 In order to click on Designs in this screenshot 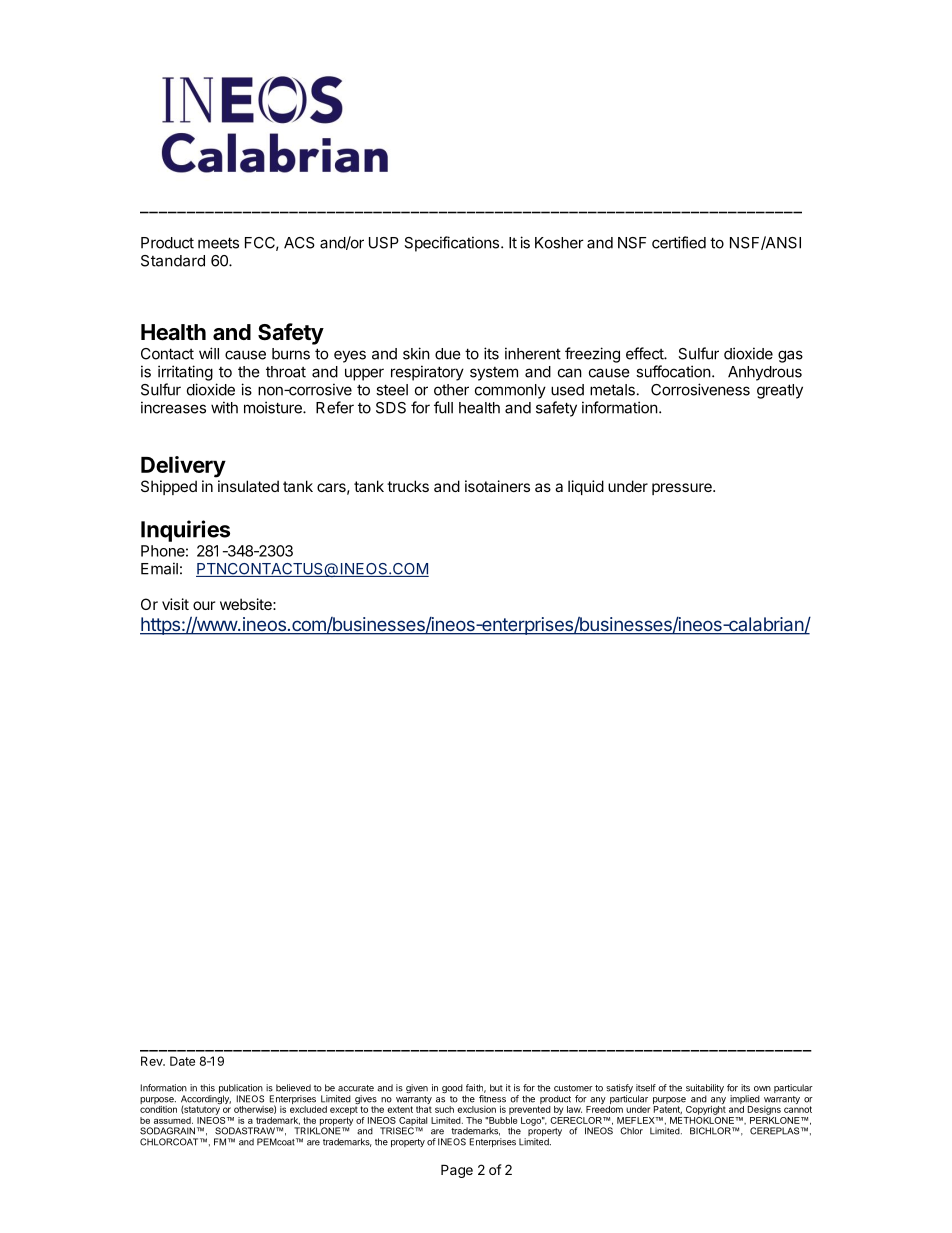, I will do `click(764, 1110)`.
